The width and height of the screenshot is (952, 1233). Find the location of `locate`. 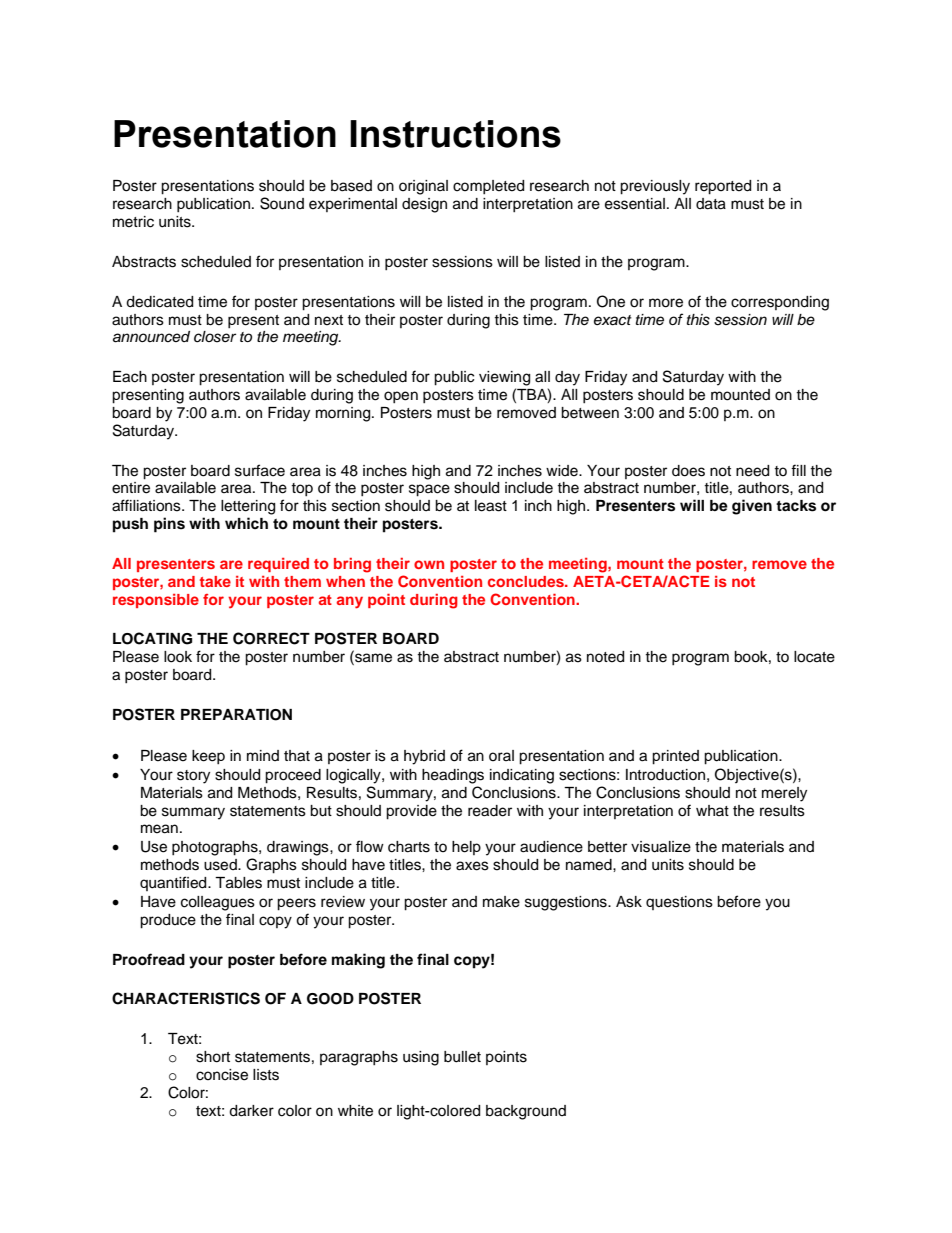

locate is located at coordinates (814, 657).
